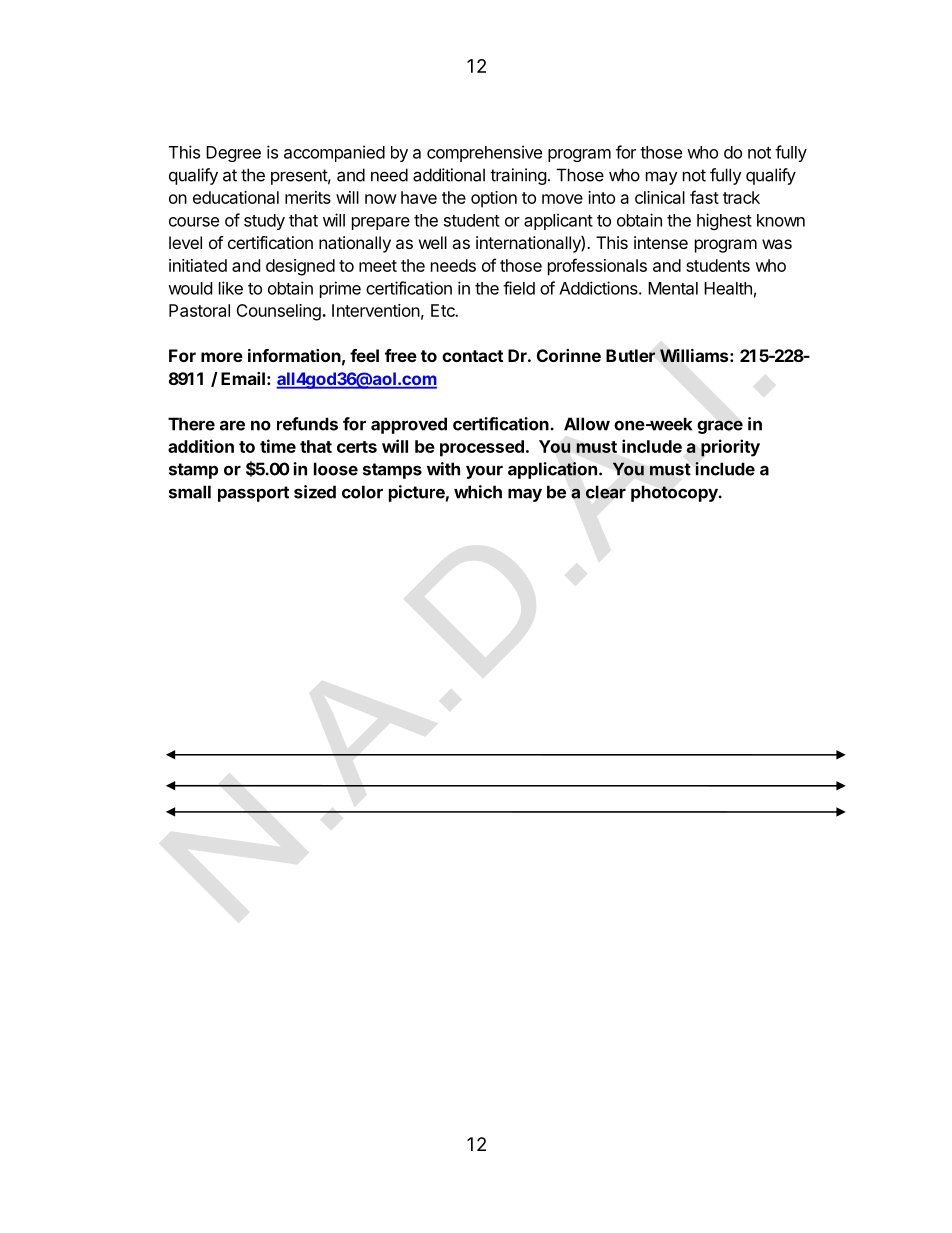 The height and width of the image is (1233, 952). I want to click on fast, so click(704, 197).
